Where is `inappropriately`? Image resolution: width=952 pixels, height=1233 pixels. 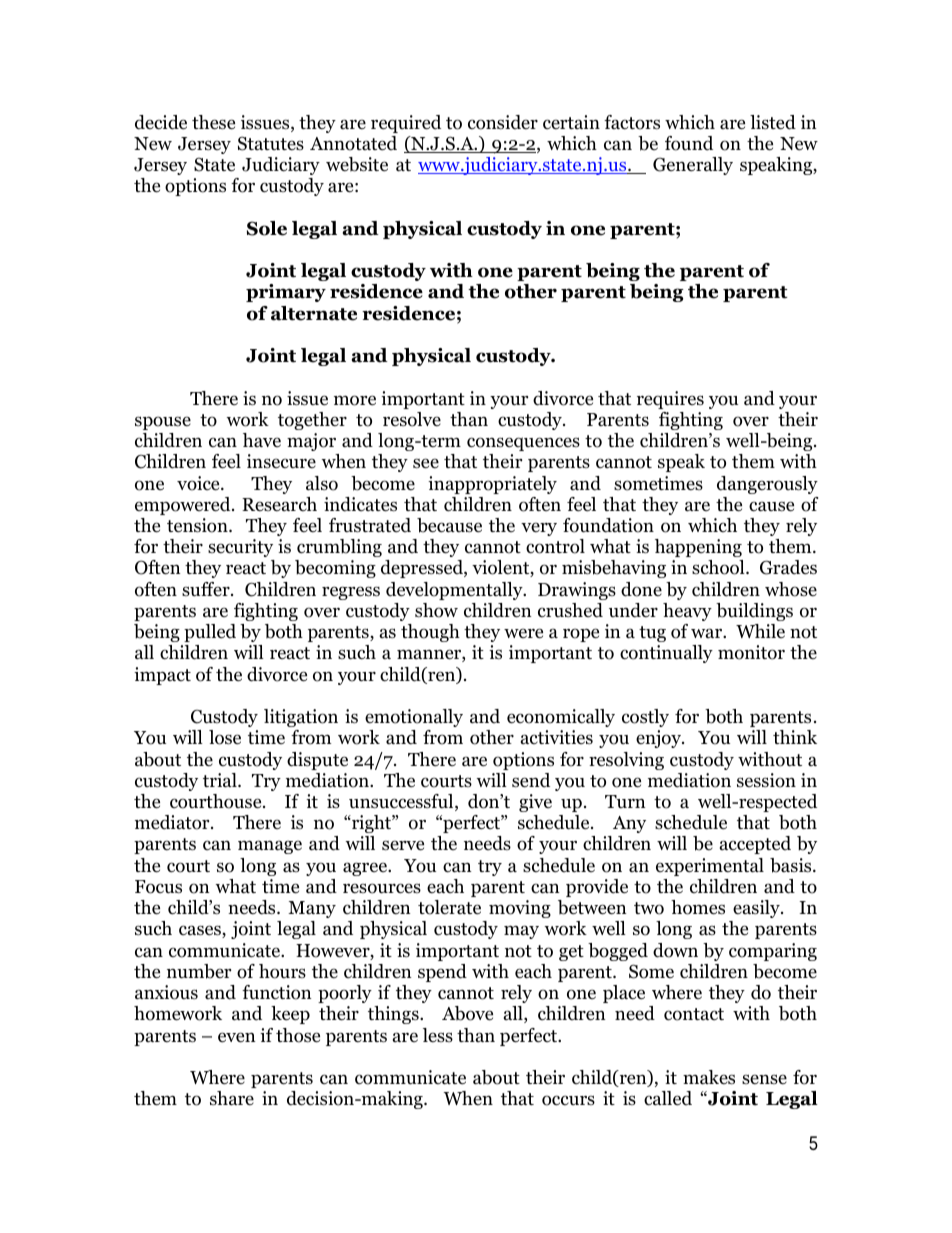
inappropriately is located at coordinates (492, 485).
